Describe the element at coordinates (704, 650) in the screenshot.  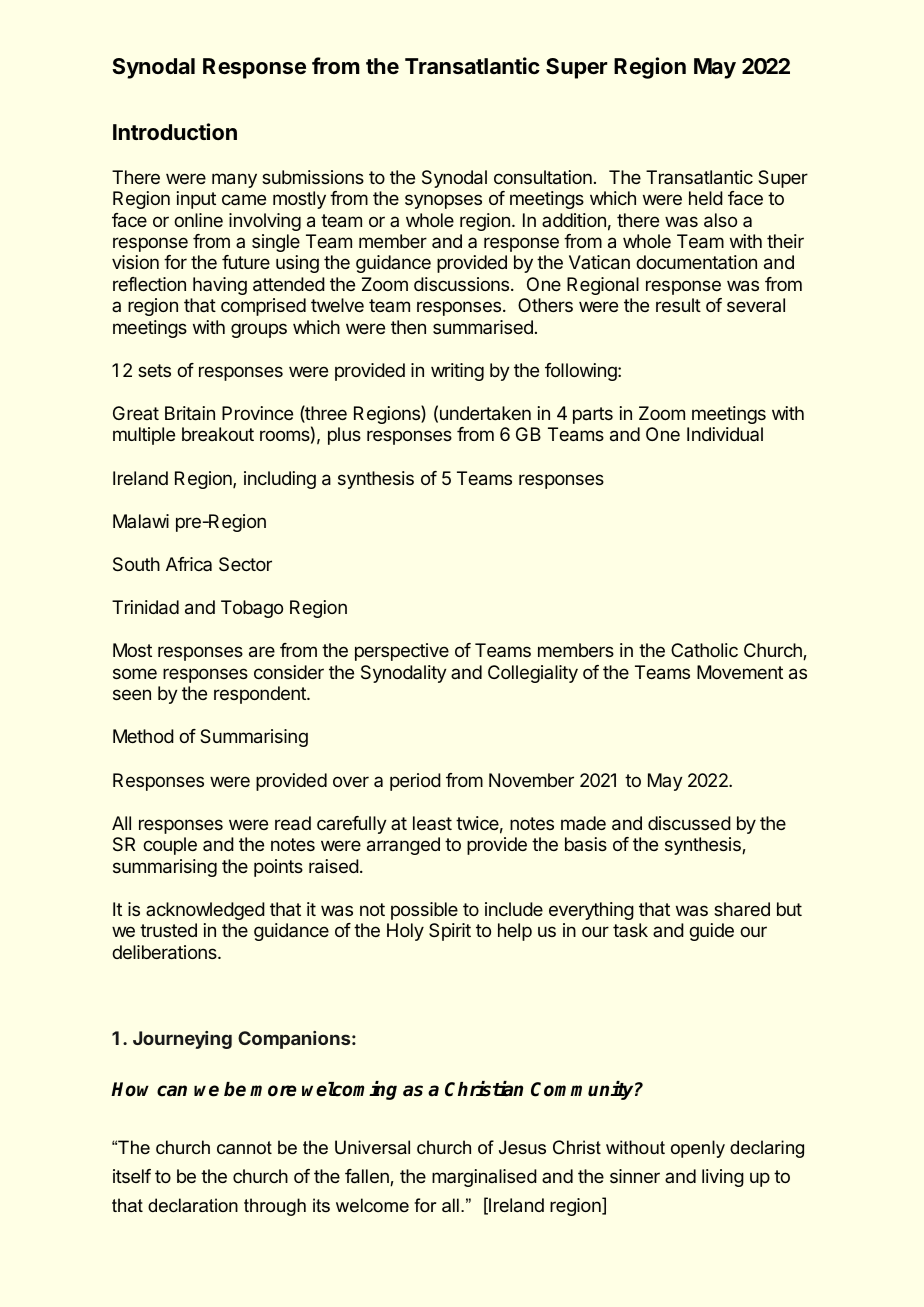
I see `Catholic` at that location.
